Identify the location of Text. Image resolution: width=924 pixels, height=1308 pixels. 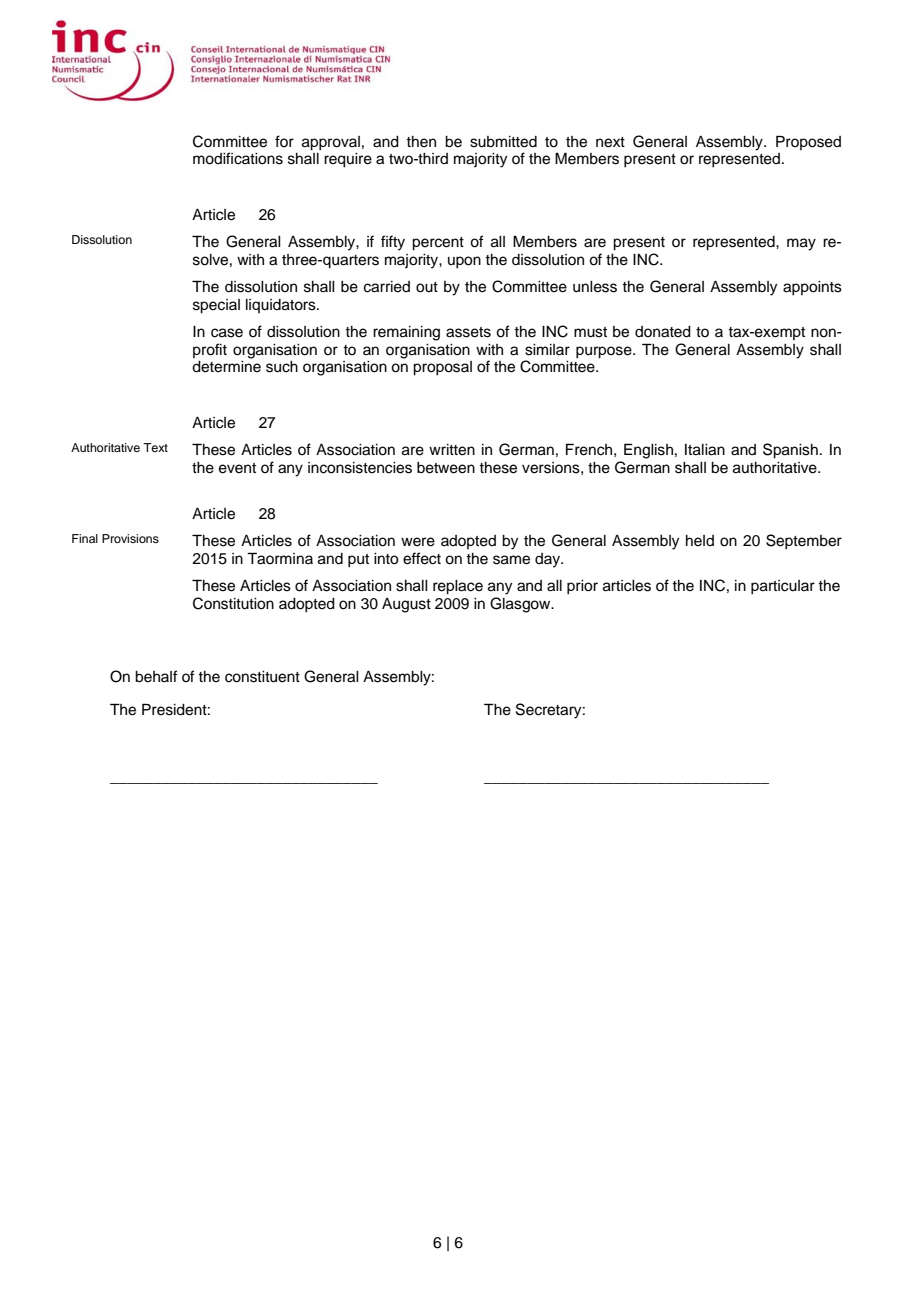
(155, 447).
